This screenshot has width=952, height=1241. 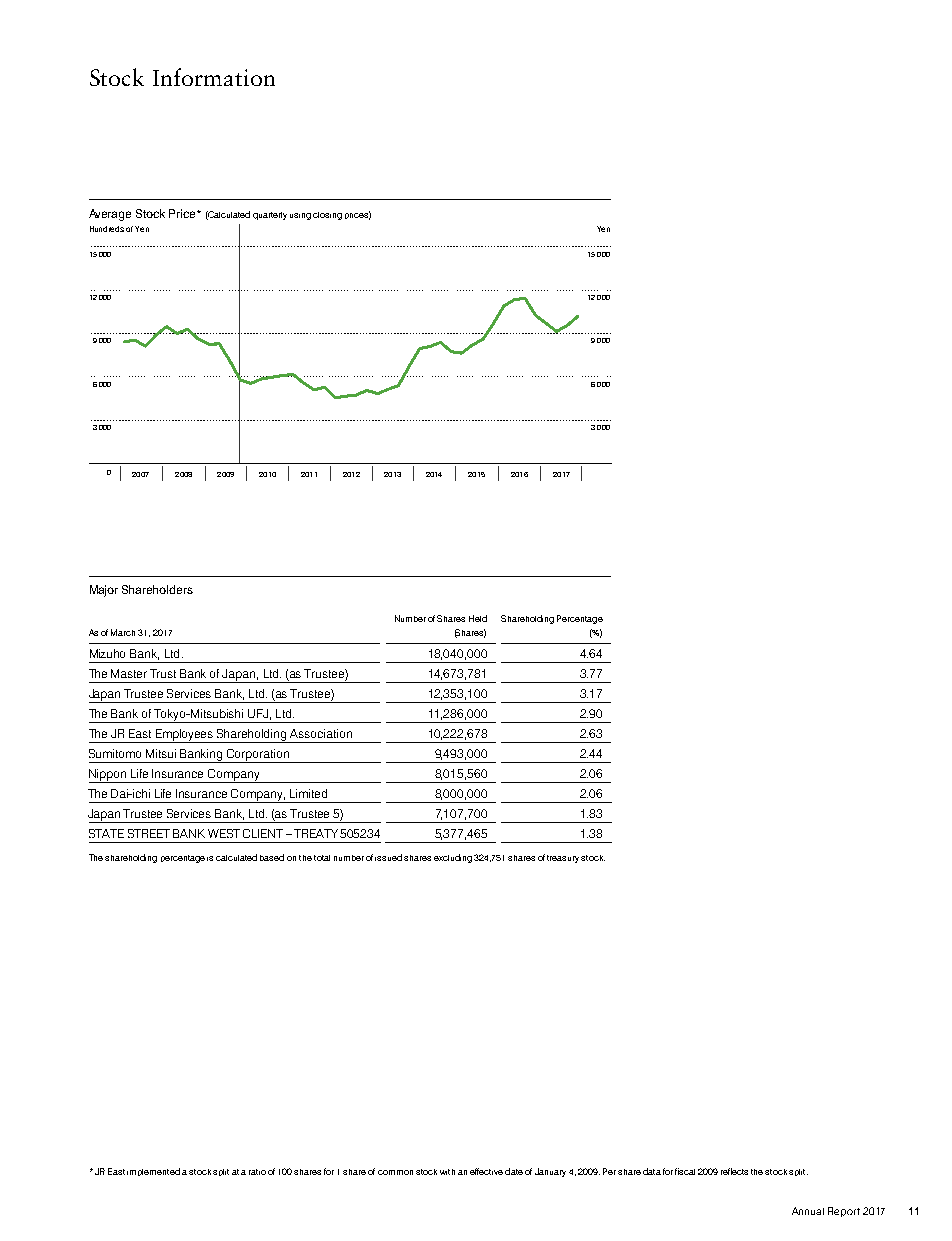 I want to click on excluding, so click(x=453, y=858).
